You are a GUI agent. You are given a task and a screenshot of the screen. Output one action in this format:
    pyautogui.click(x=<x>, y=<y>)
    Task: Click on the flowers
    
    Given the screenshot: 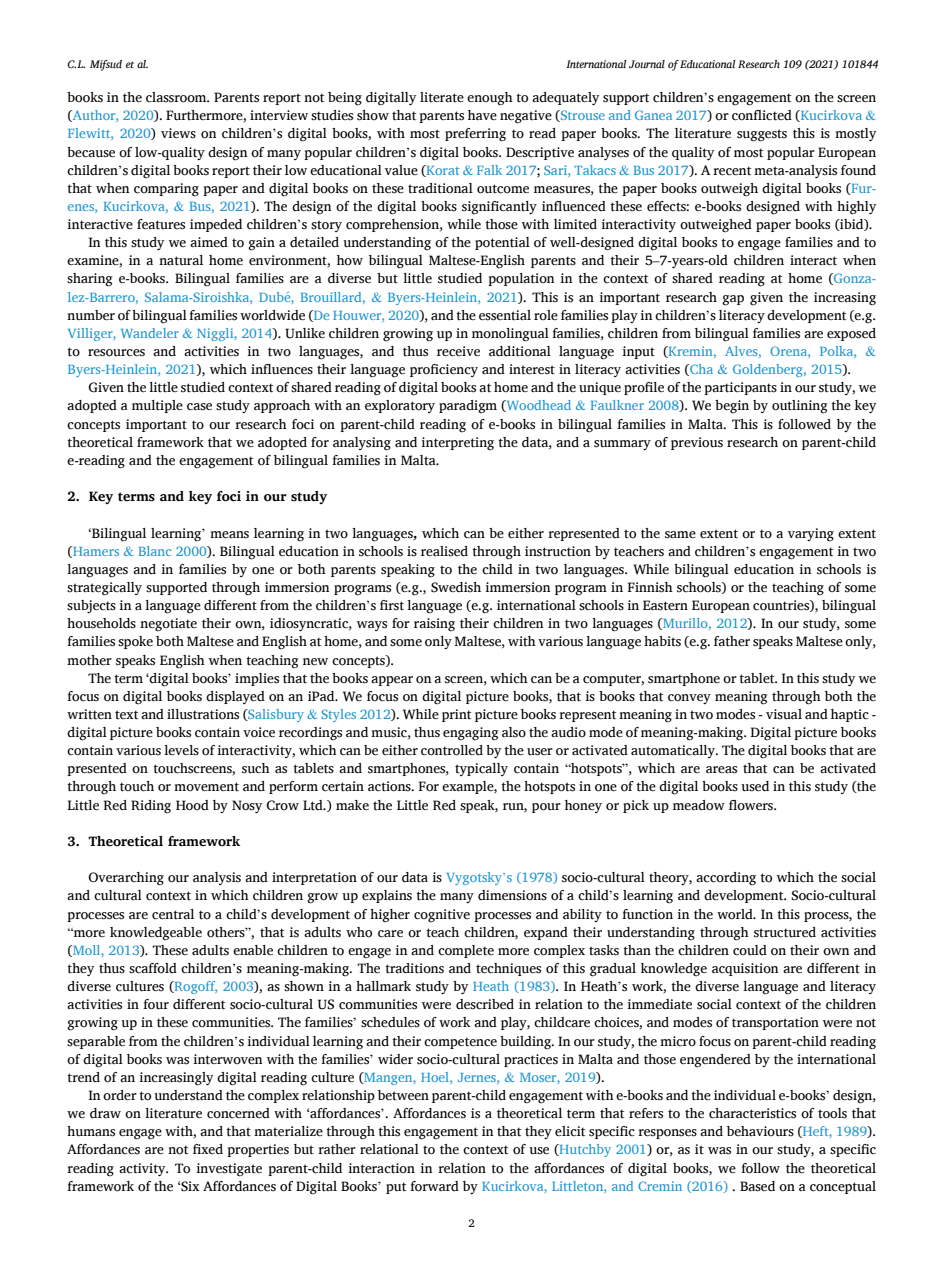 What is the action you would take?
    pyautogui.click(x=752, y=805)
